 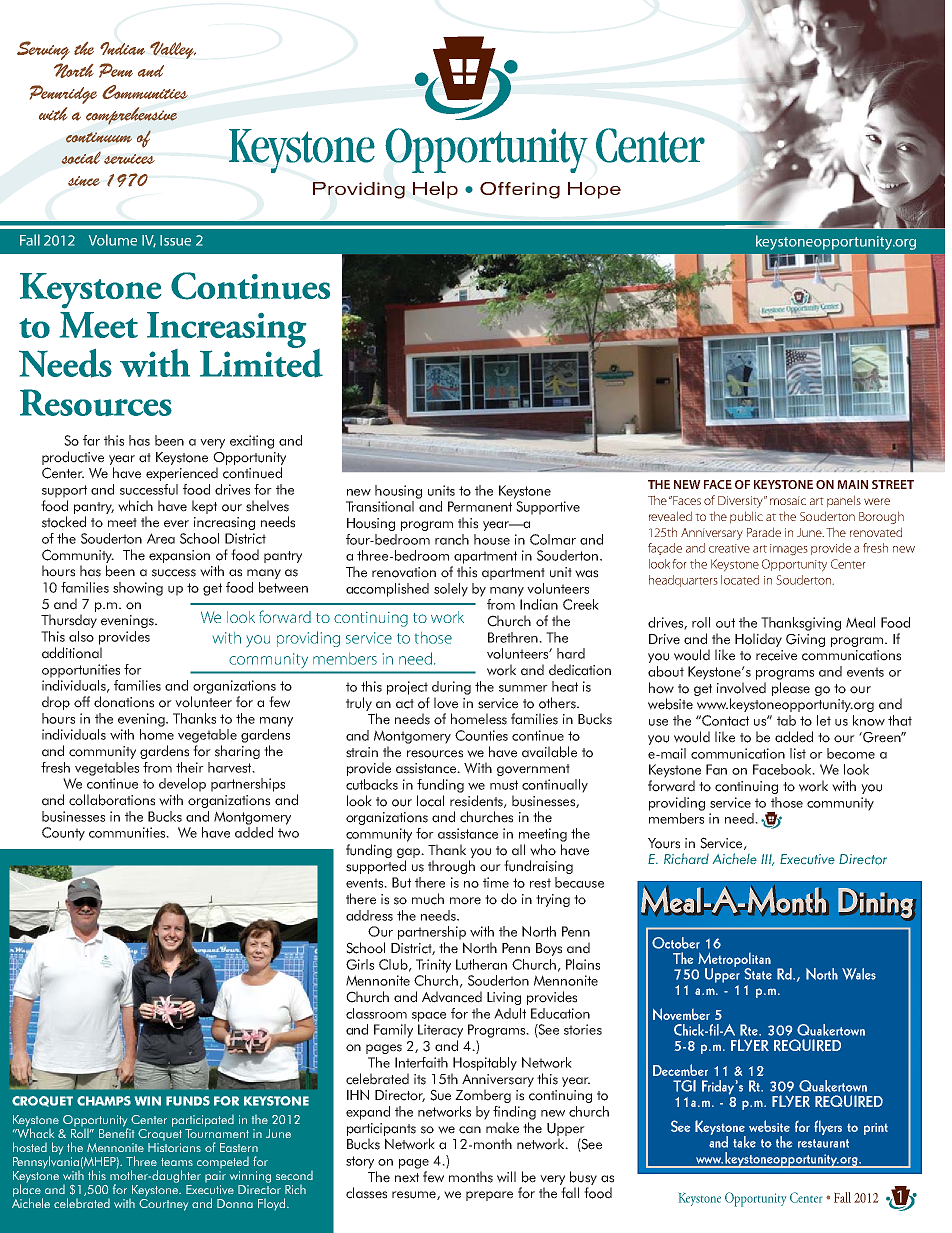 I want to click on State, so click(x=758, y=974).
